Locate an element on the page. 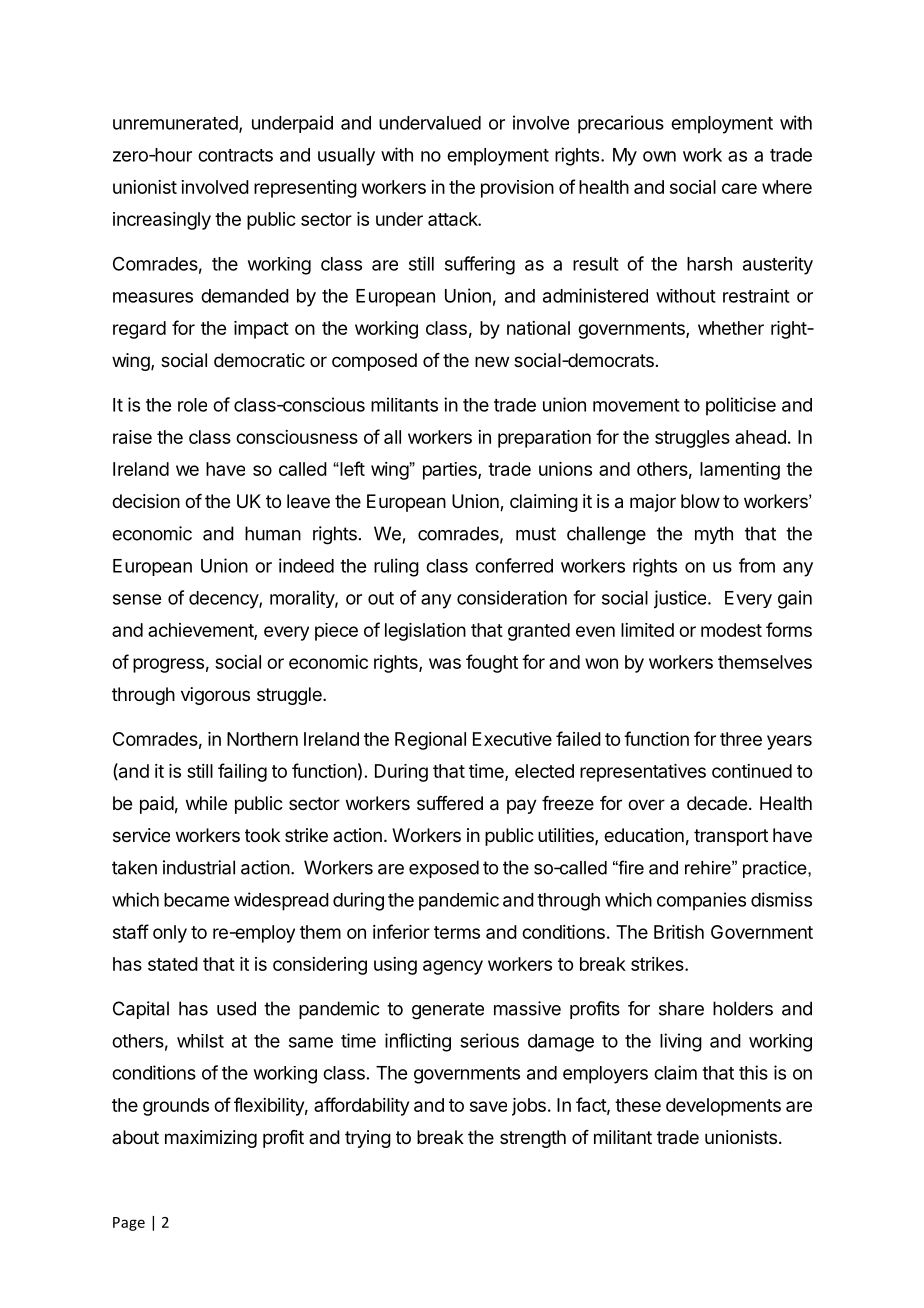 The image size is (924, 1308). modest is located at coordinates (731, 630).
